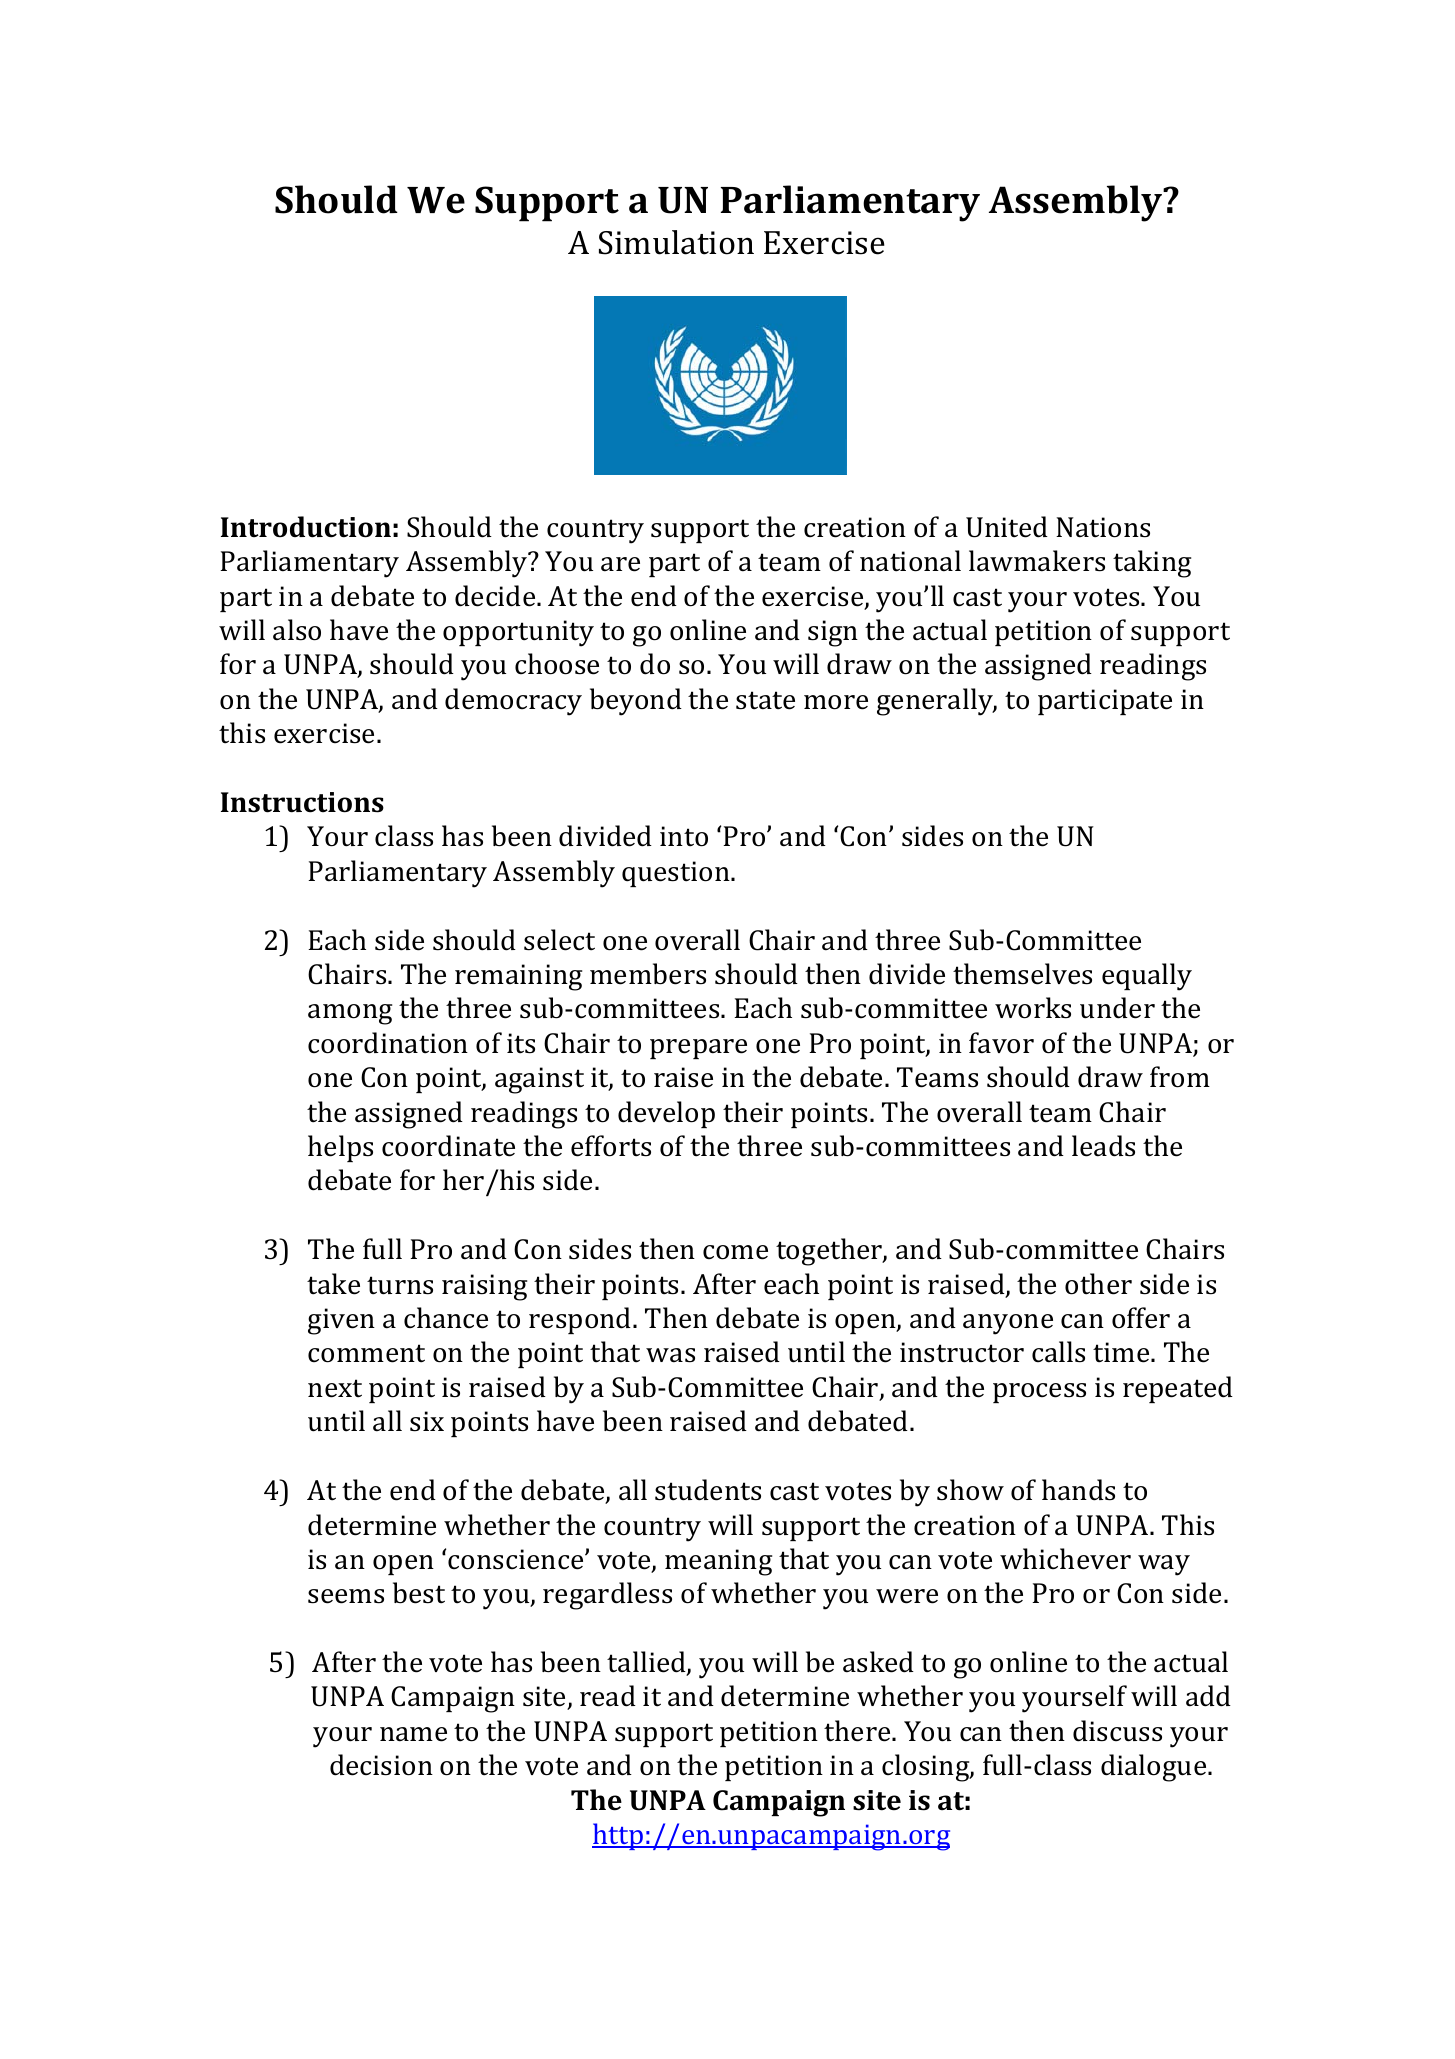 This image has width=1455, height=2059. I want to click on Simulation, so click(676, 242).
